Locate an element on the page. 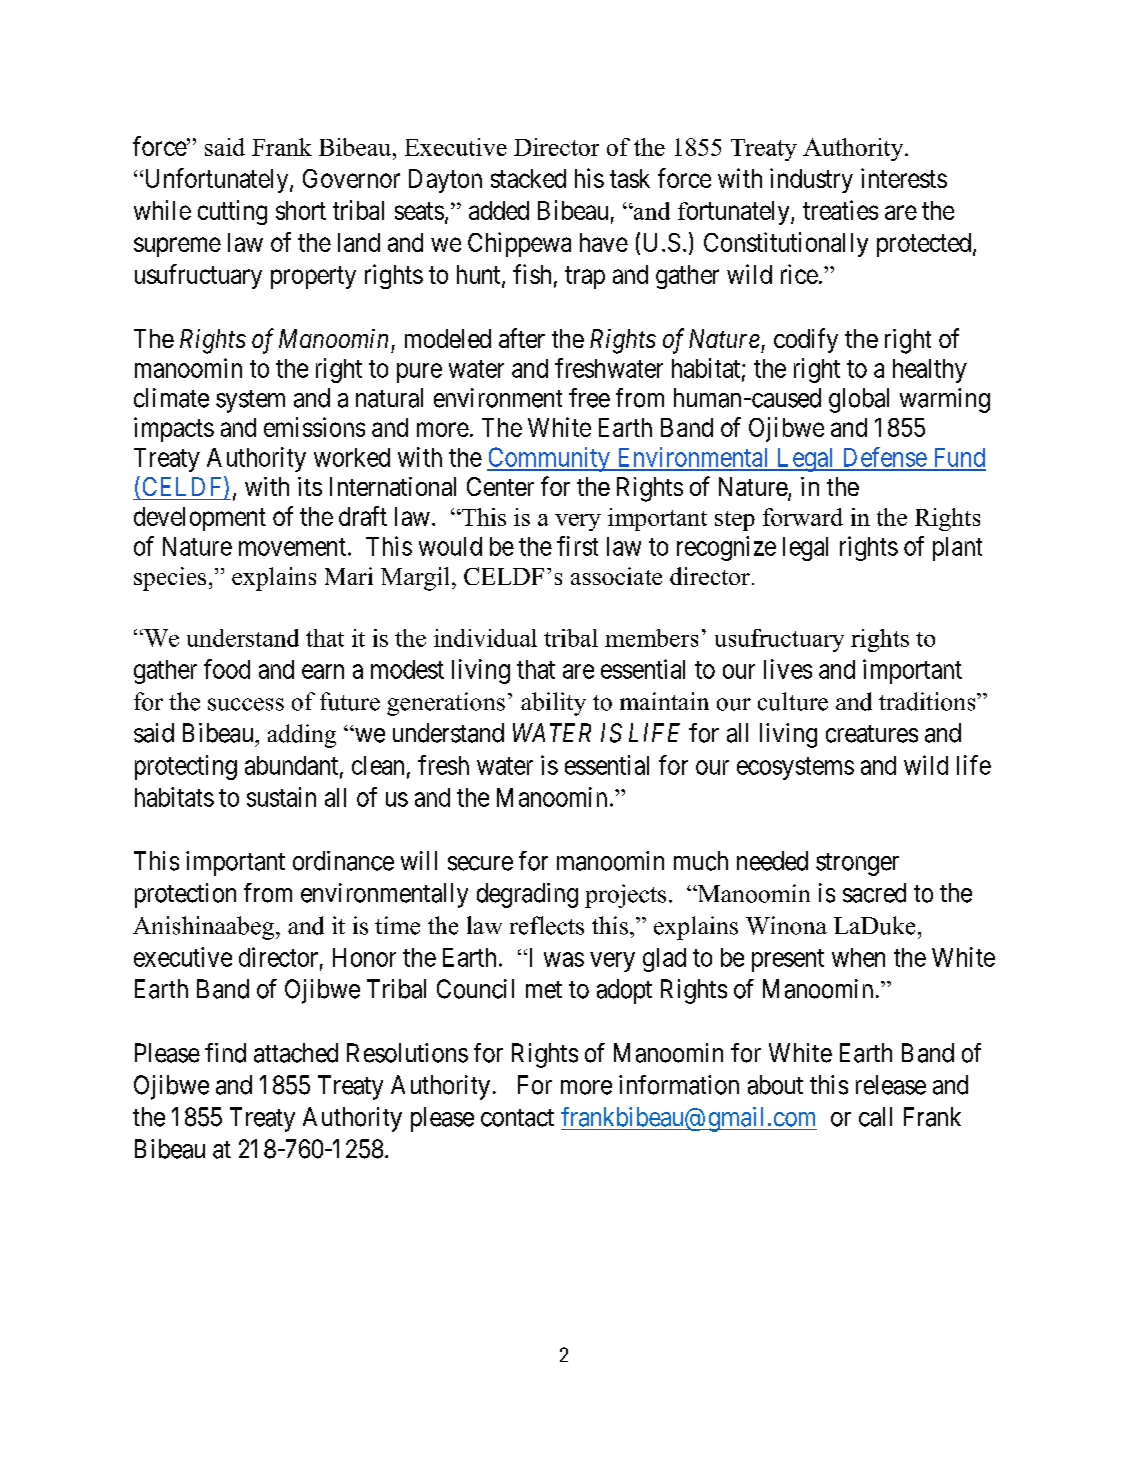 This page has height=1458, width=1127. stacked is located at coordinates (528, 178).
